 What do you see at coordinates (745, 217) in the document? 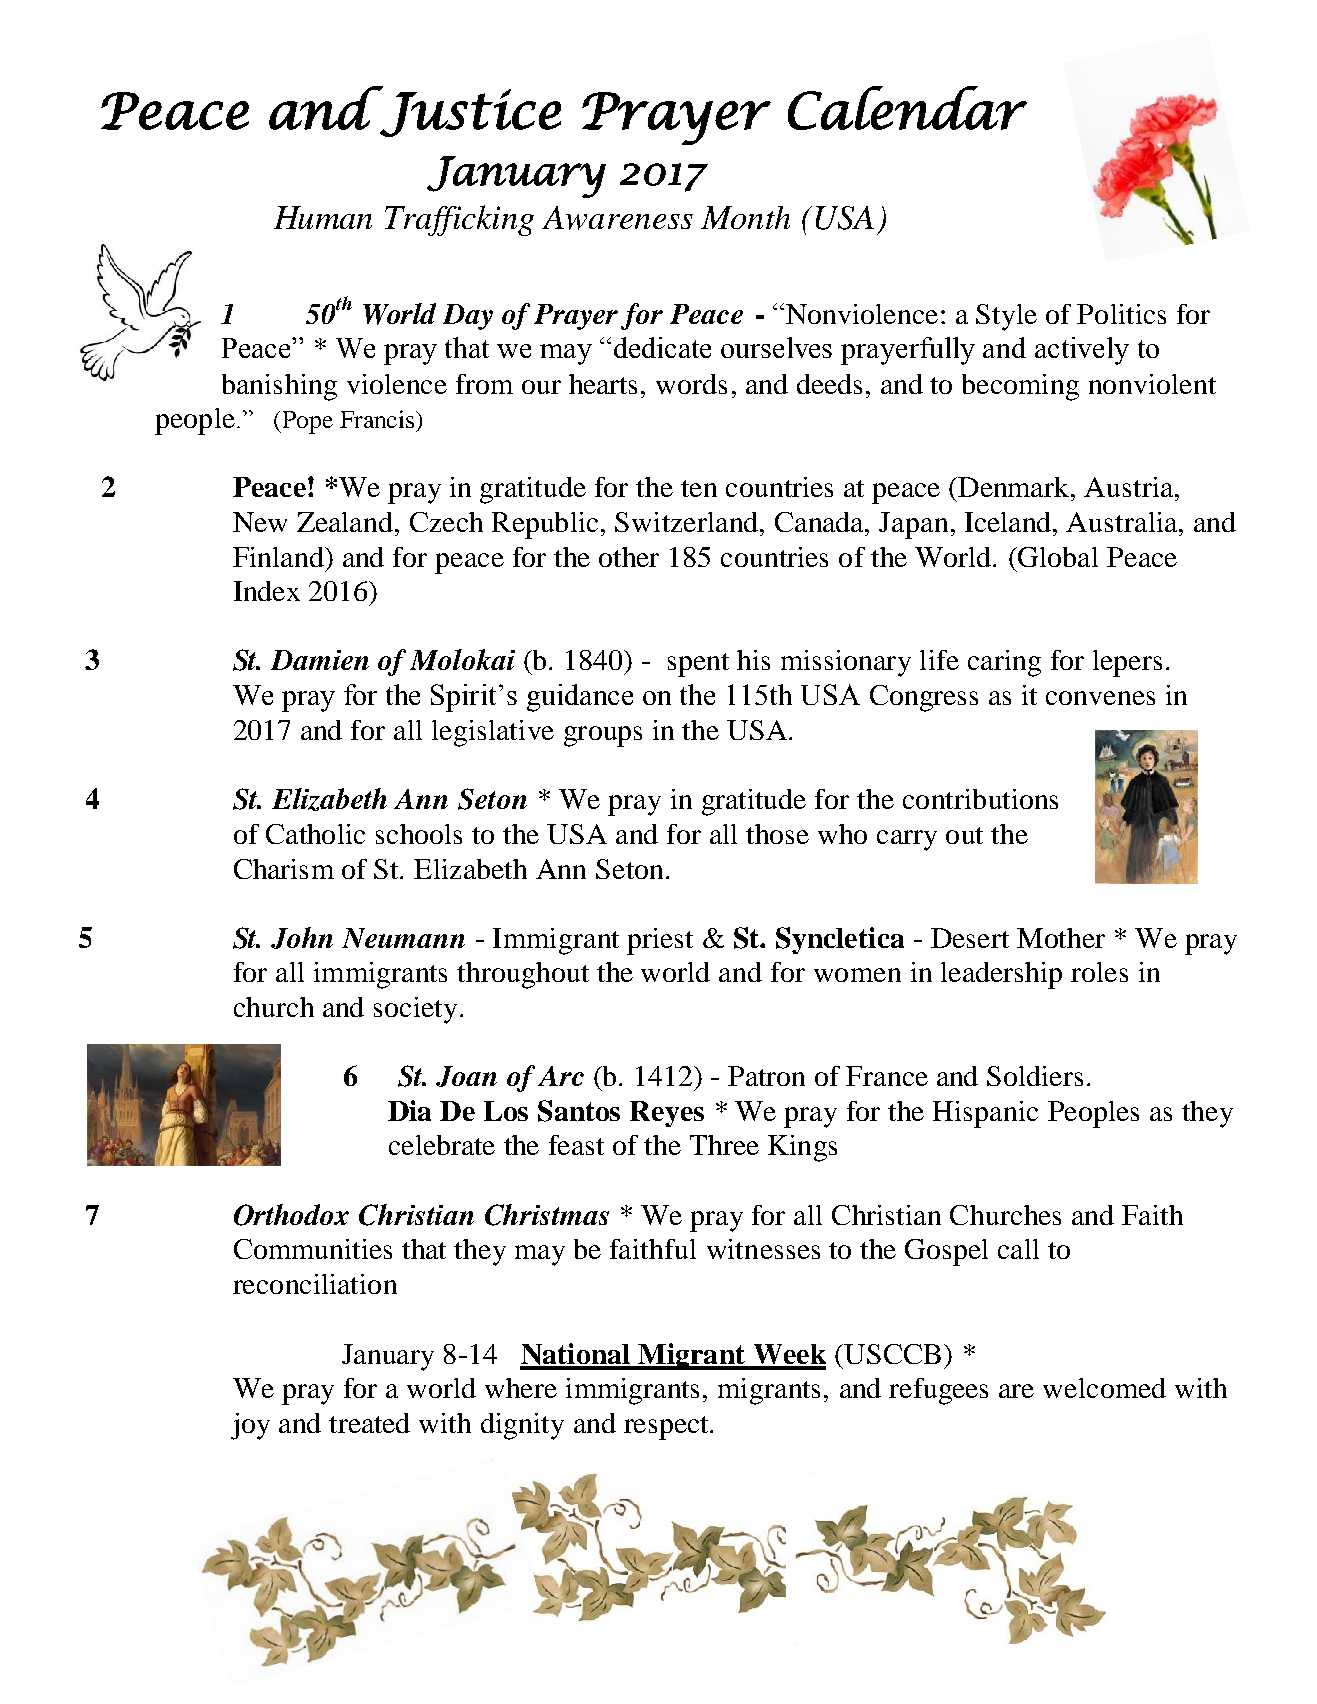
I see `Month` at bounding box center [745, 217].
